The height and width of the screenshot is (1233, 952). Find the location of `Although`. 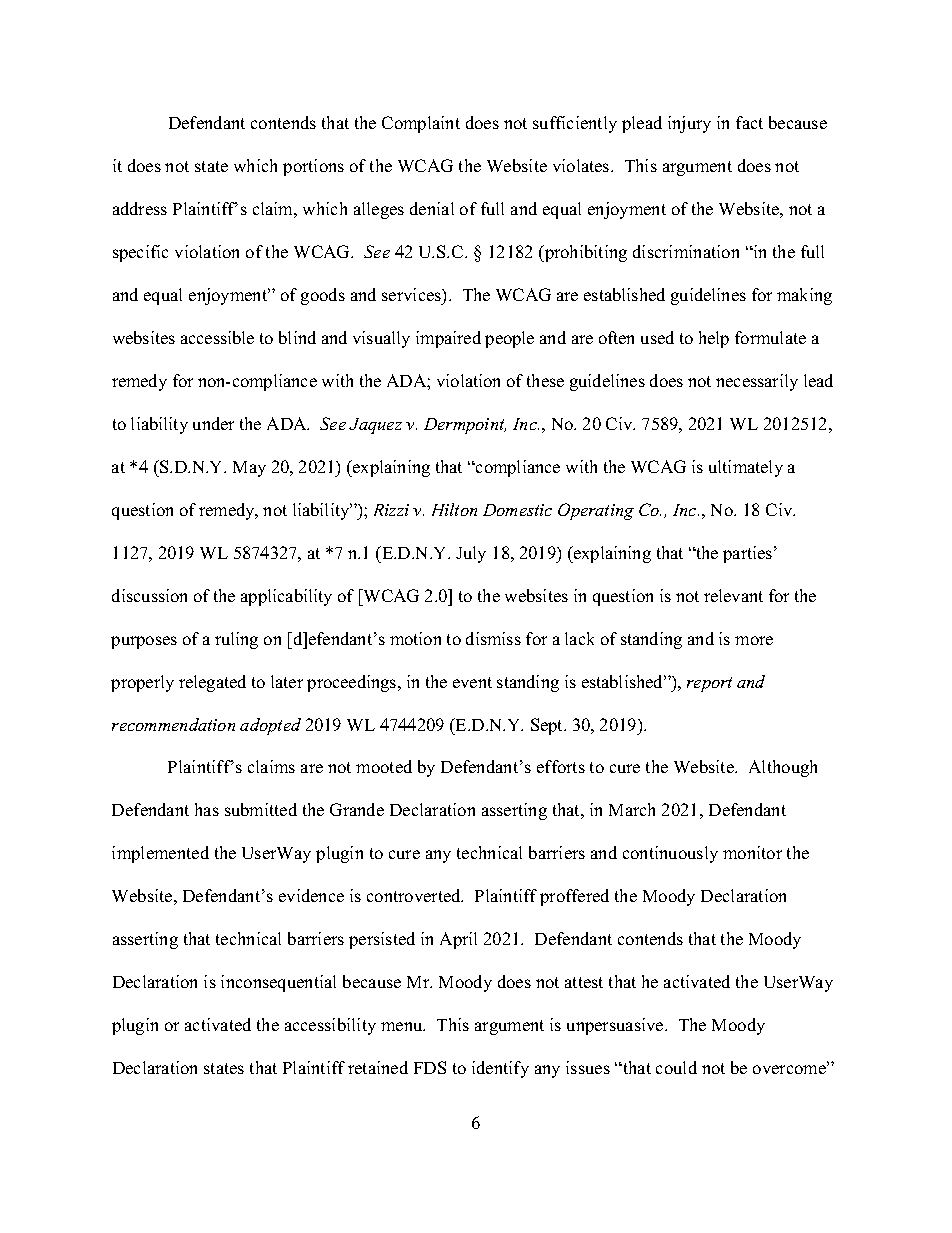

Although is located at coordinates (783, 768).
